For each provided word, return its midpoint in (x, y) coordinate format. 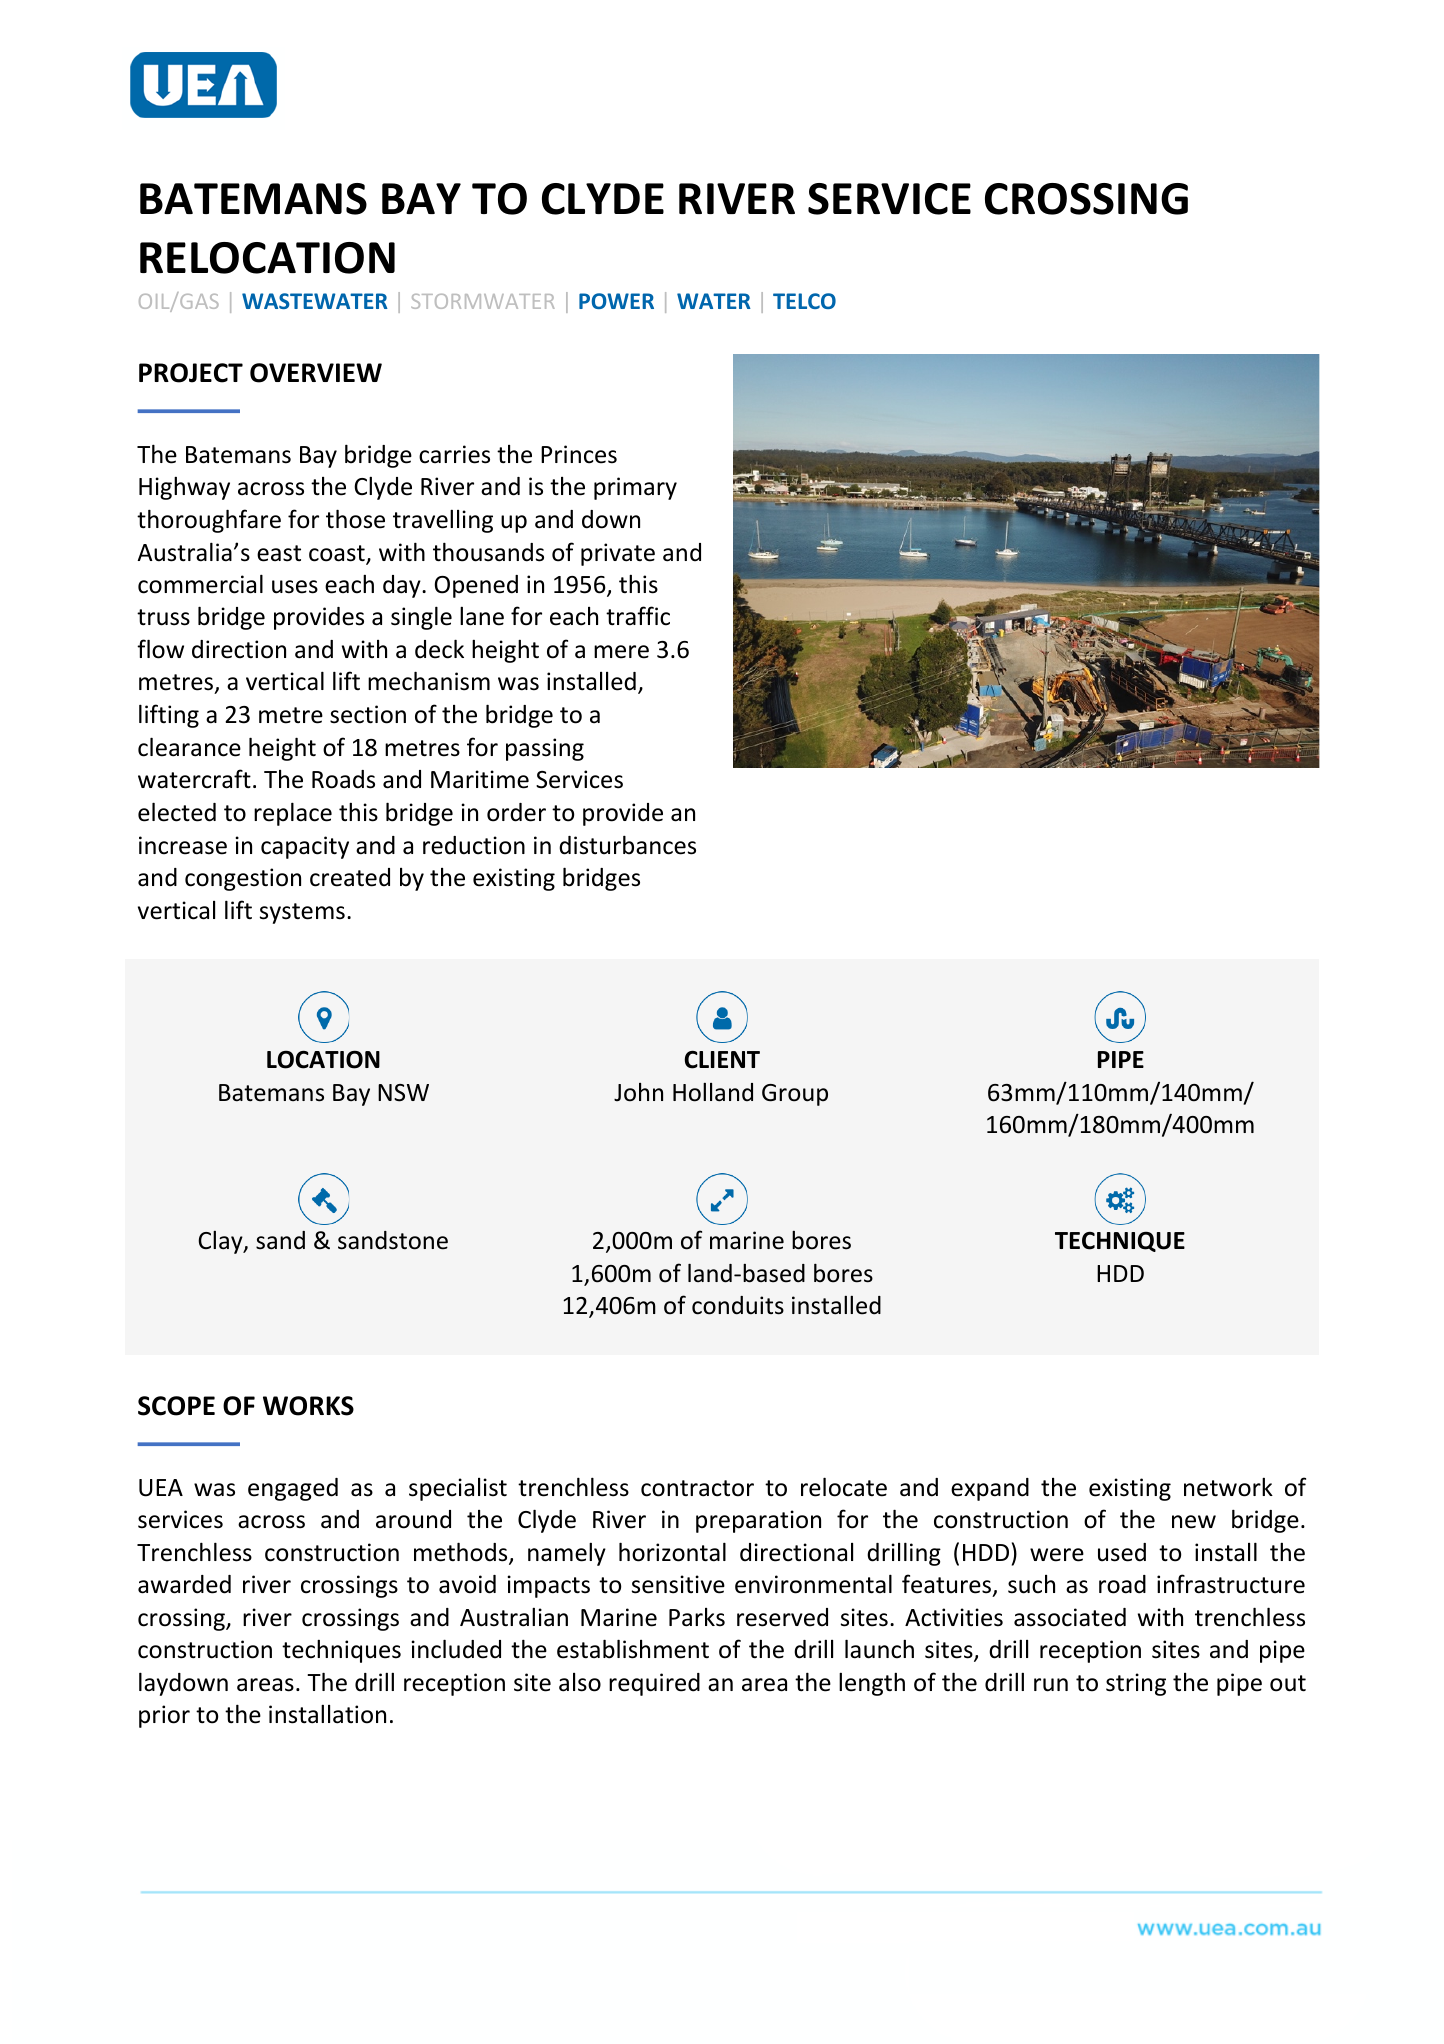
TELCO (804, 301)
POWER (616, 301)
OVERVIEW (316, 373)
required (654, 1684)
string (1136, 1684)
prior (164, 1716)
